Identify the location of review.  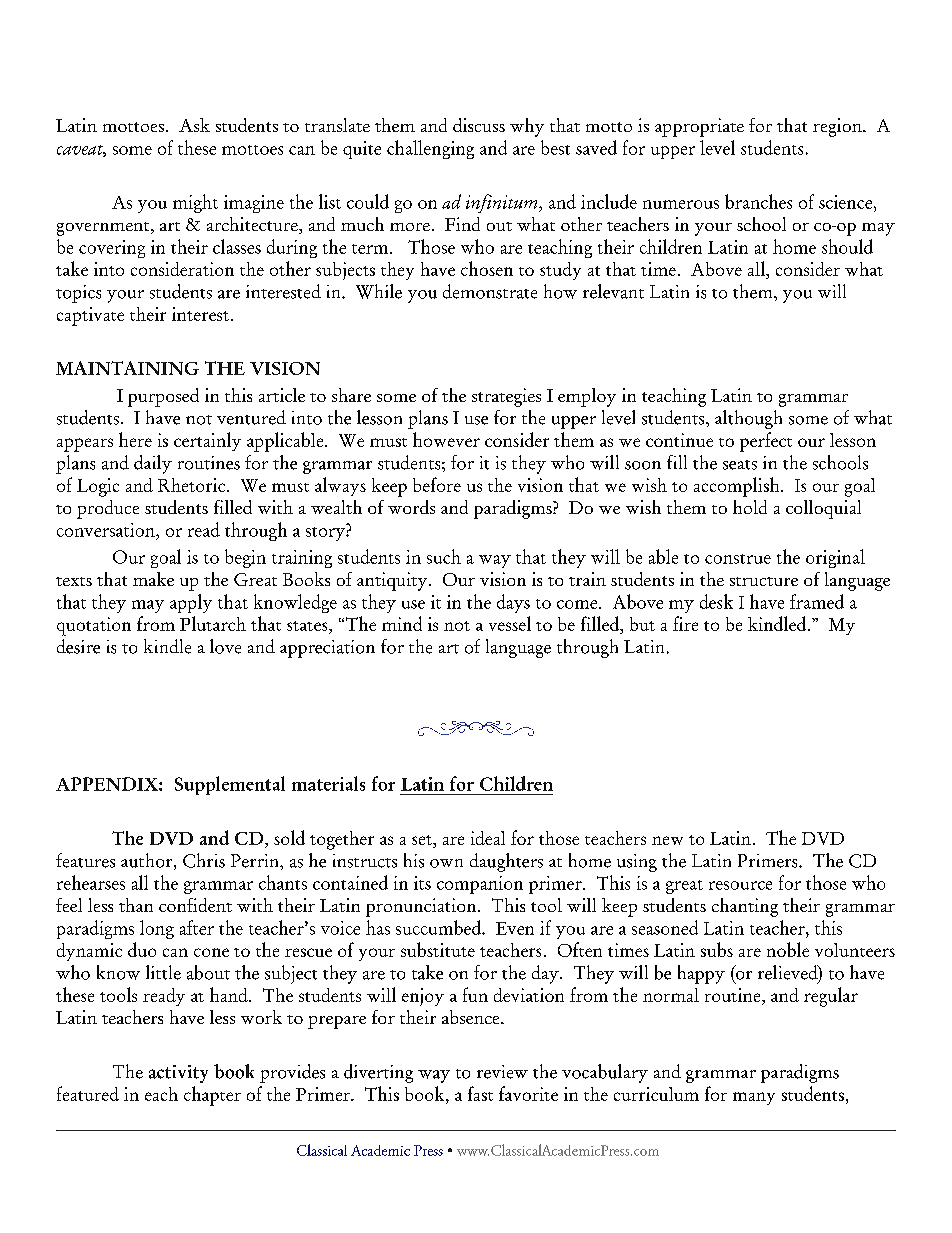
(502, 1072).
